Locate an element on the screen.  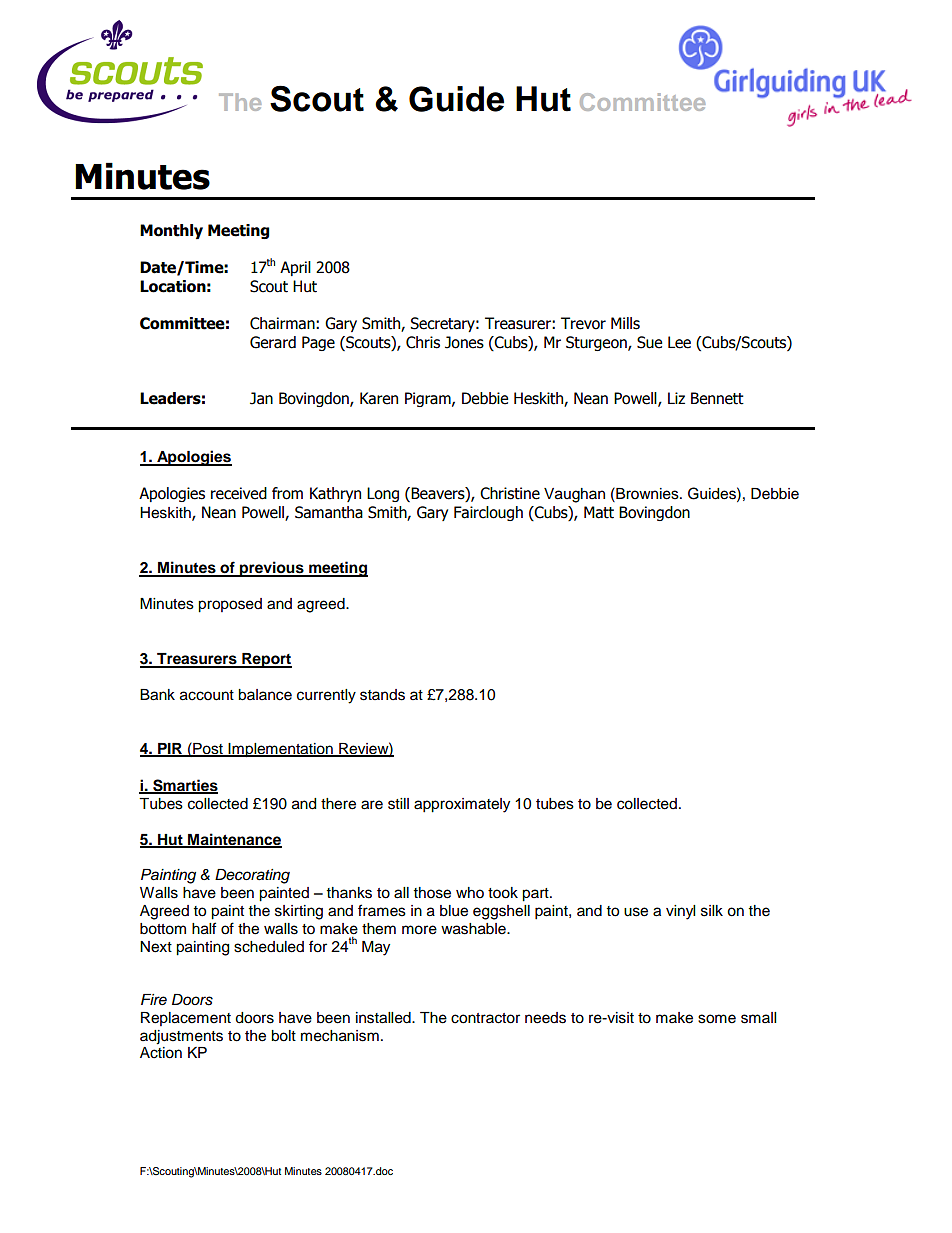
approximately is located at coordinates (462, 805).
